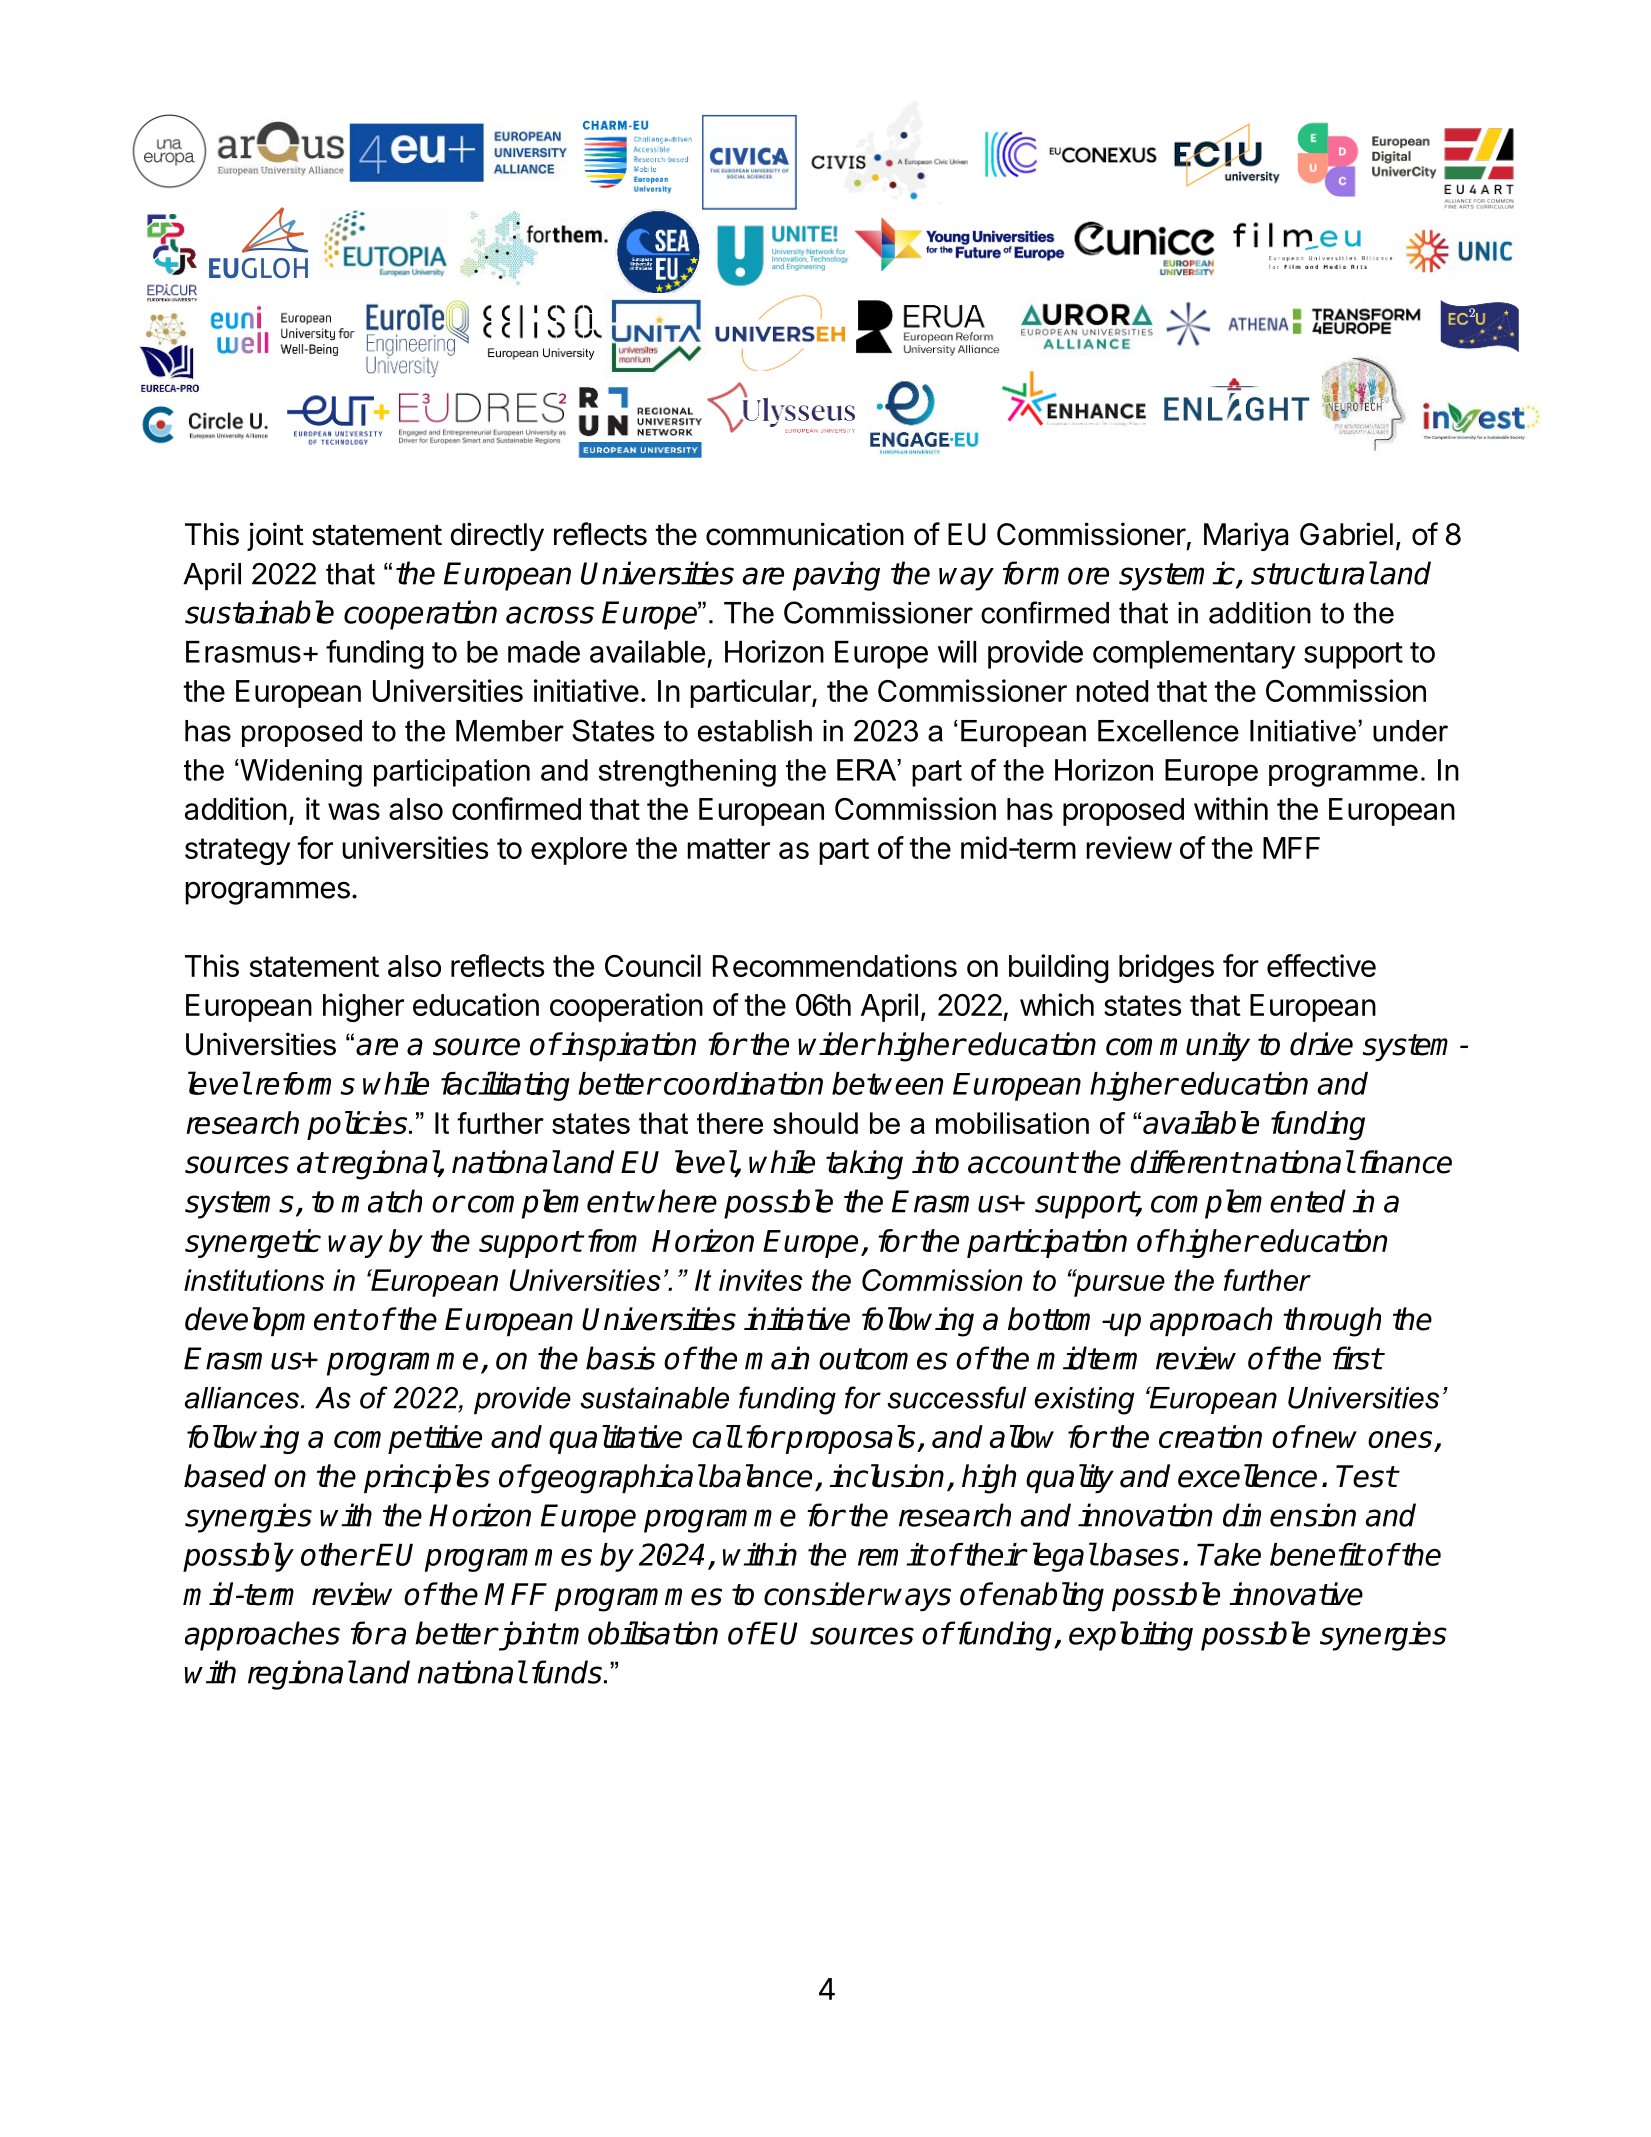 This screenshot has height=2137, width=1651. I want to click on consider, so click(822, 1594).
